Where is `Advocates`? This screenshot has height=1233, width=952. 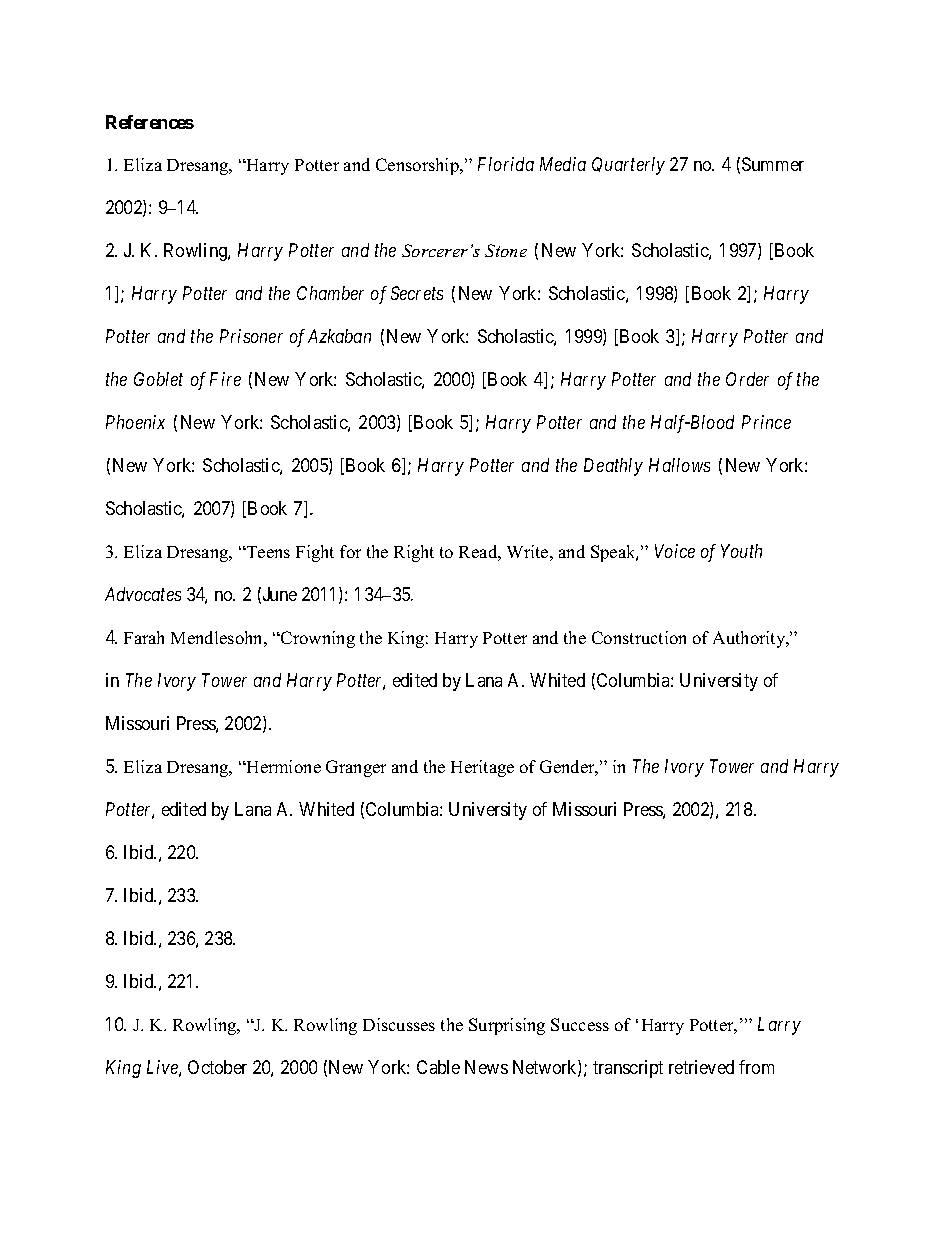 Advocates is located at coordinates (143, 594).
